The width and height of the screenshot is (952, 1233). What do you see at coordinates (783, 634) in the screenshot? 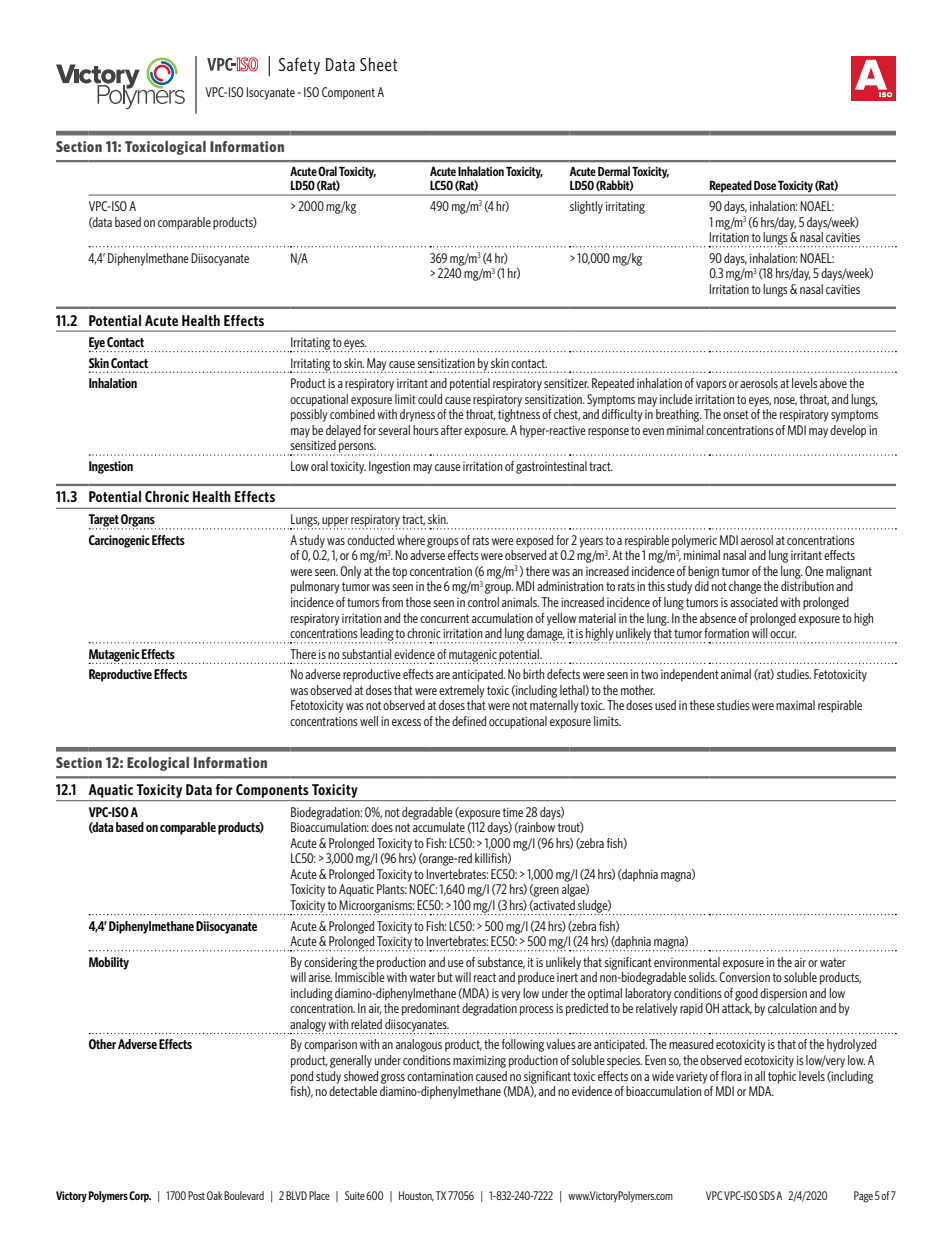
I see `occur` at bounding box center [783, 634].
